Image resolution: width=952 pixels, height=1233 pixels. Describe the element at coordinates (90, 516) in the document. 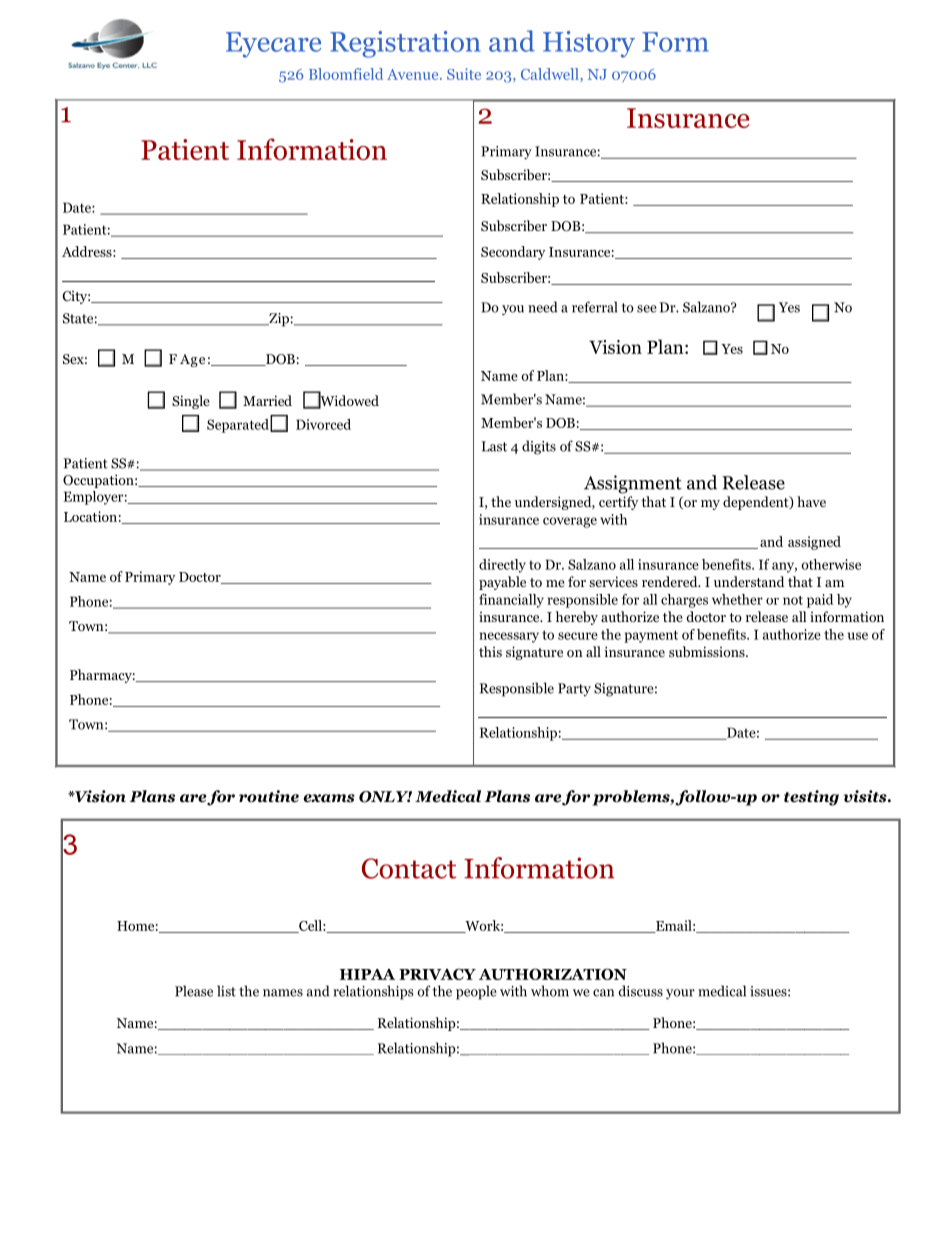

I see `Location` at that location.
